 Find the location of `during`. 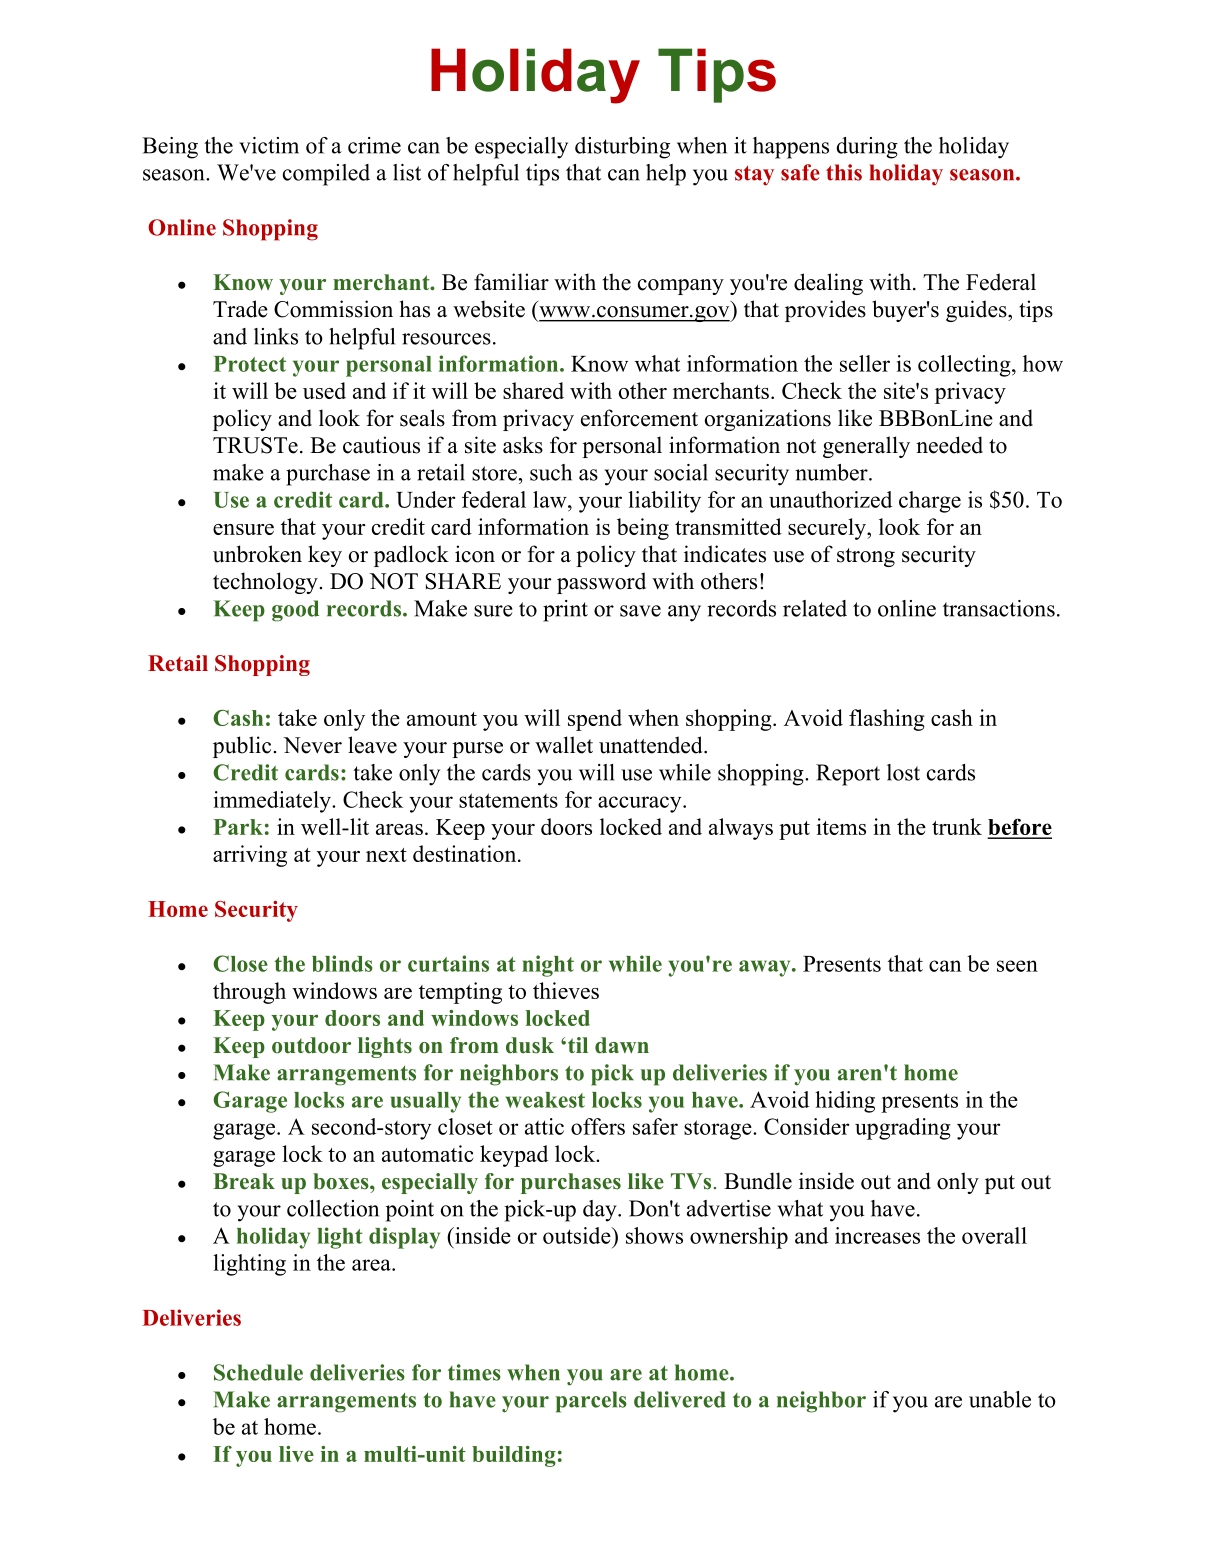

during is located at coordinates (867, 148).
